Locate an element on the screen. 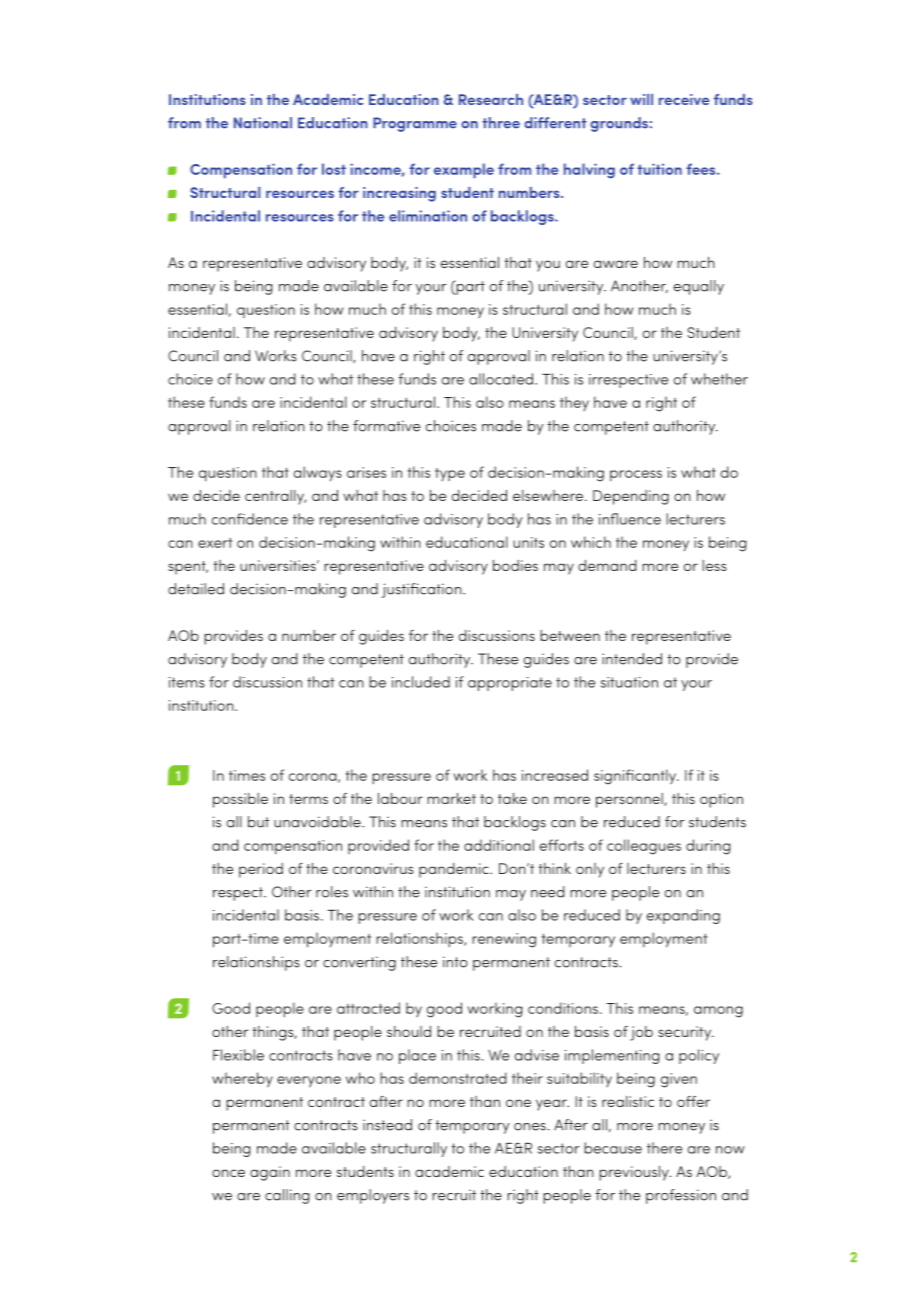  market is located at coordinates (451, 798).
